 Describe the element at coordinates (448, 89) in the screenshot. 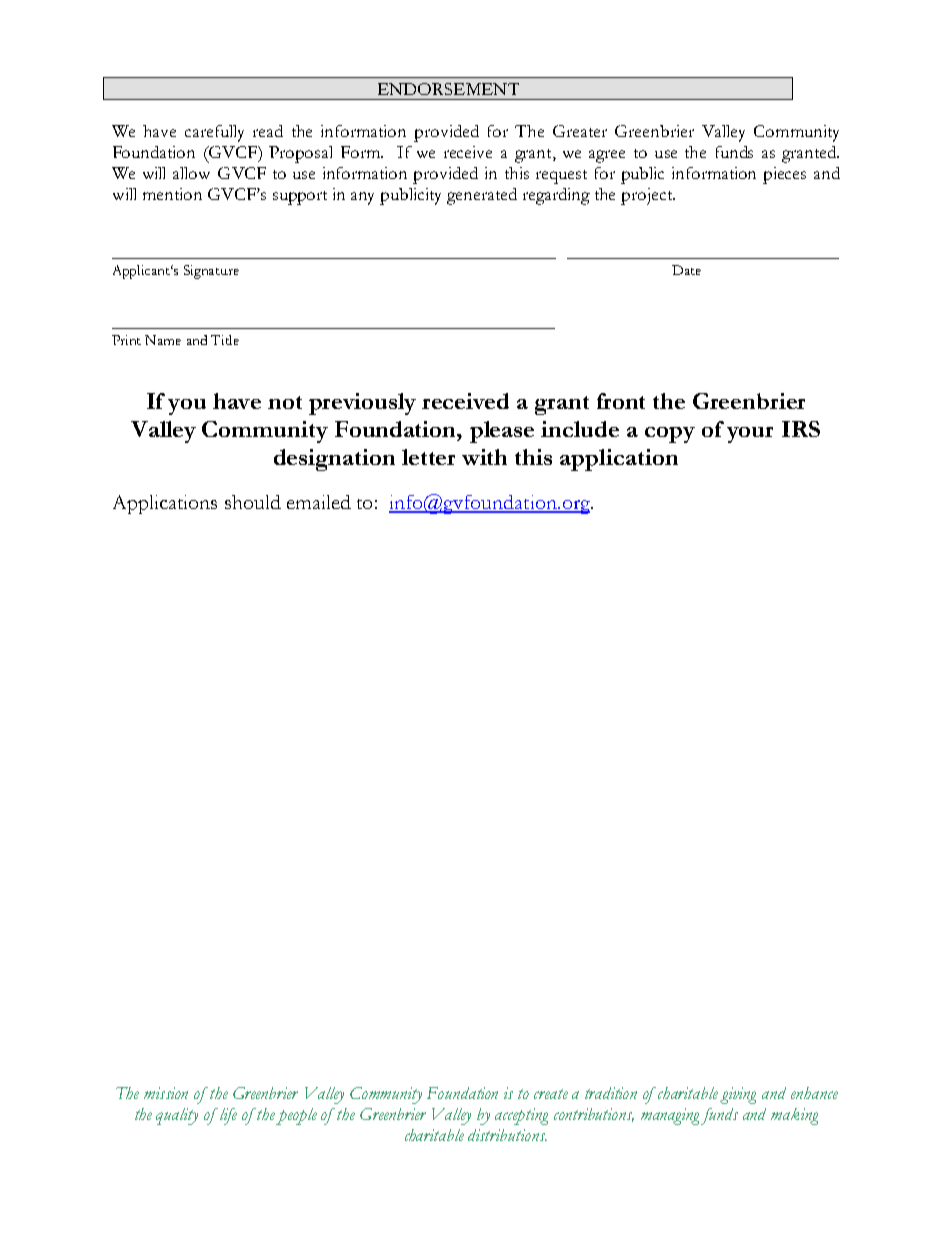

I see `ENDORSEMENT` at that location.
